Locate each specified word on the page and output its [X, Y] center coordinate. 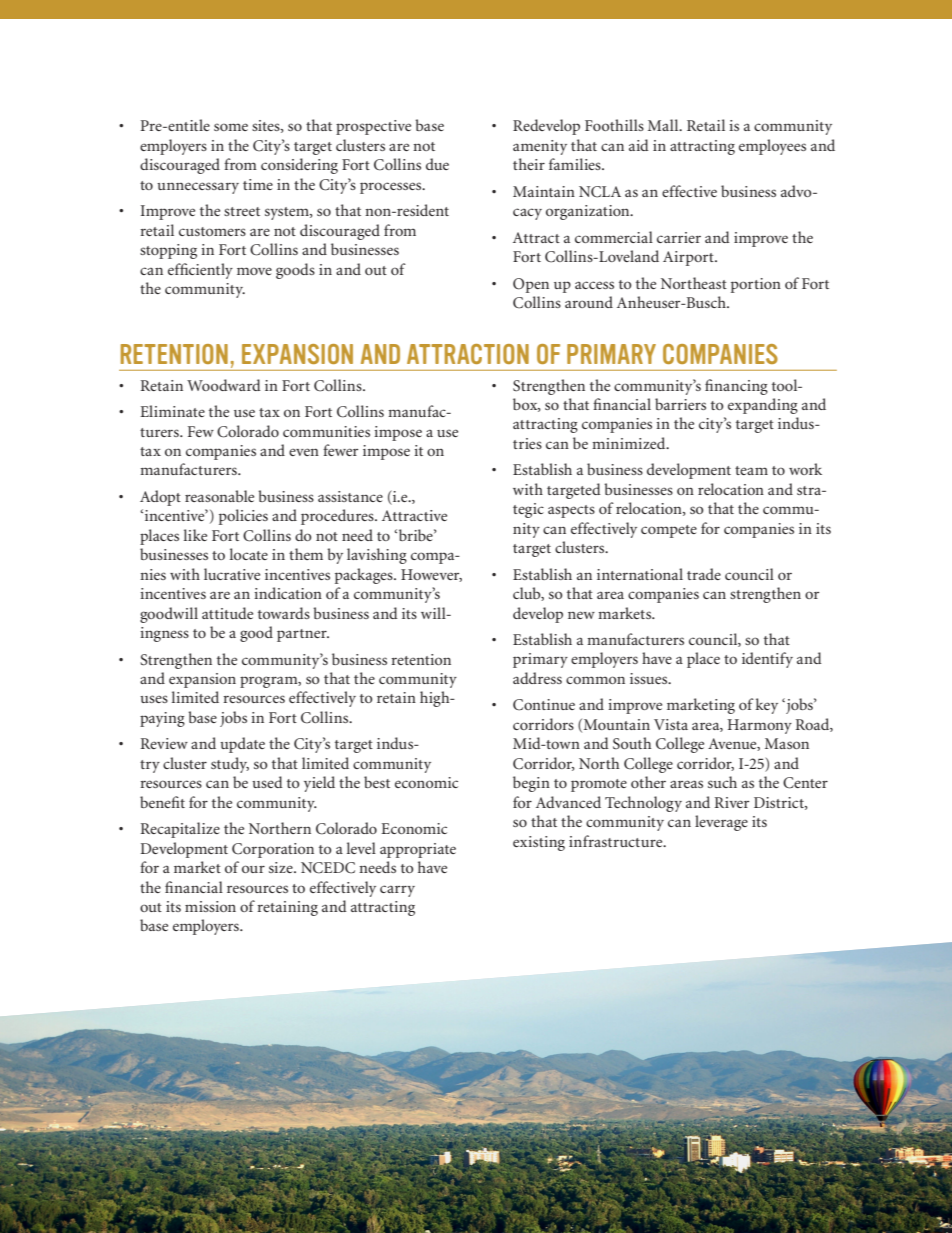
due [437, 164]
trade [704, 574]
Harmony [759, 726]
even [304, 452]
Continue [544, 705]
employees [772, 147]
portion [756, 285]
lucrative [232, 574]
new [581, 615]
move [254, 271]
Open [531, 285]
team [751, 470]
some [231, 127]
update [242, 745]
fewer [340, 450]
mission [210, 906]
